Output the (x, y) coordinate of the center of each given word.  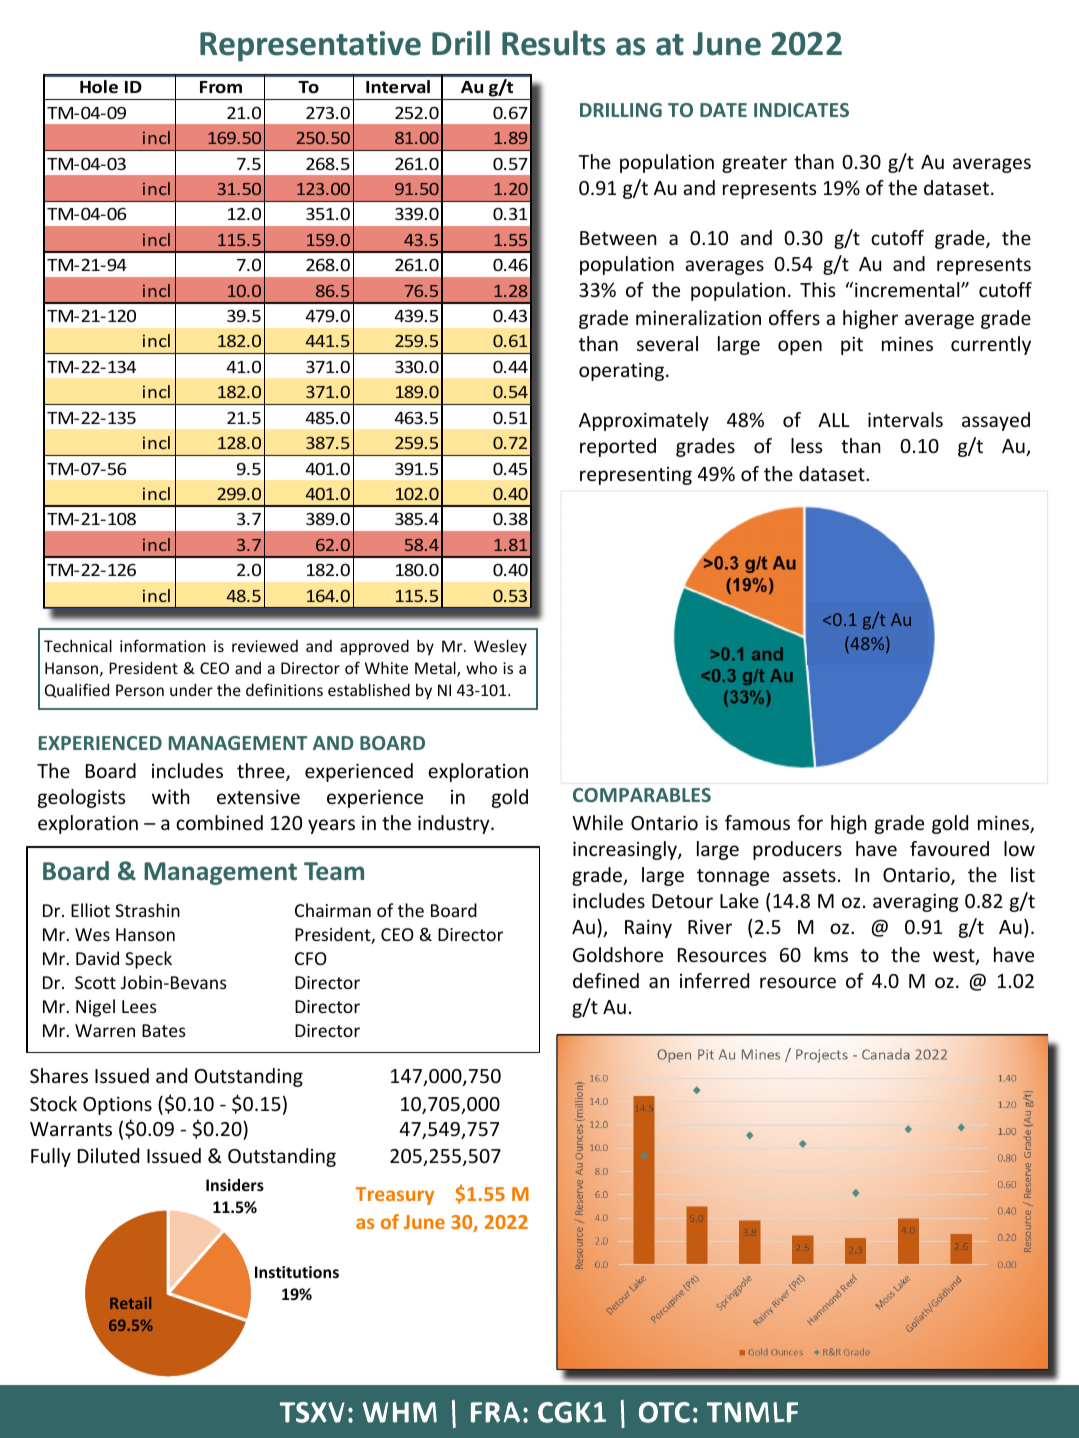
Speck (148, 960)
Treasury (395, 1196)
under (191, 690)
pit (852, 346)
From (221, 87)
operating (623, 371)
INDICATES (801, 110)
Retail (130, 1303)
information (162, 645)
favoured (949, 848)
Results (553, 43)
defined (606, 980)
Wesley (500, 647)
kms (831, 954)
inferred (714, 980)
